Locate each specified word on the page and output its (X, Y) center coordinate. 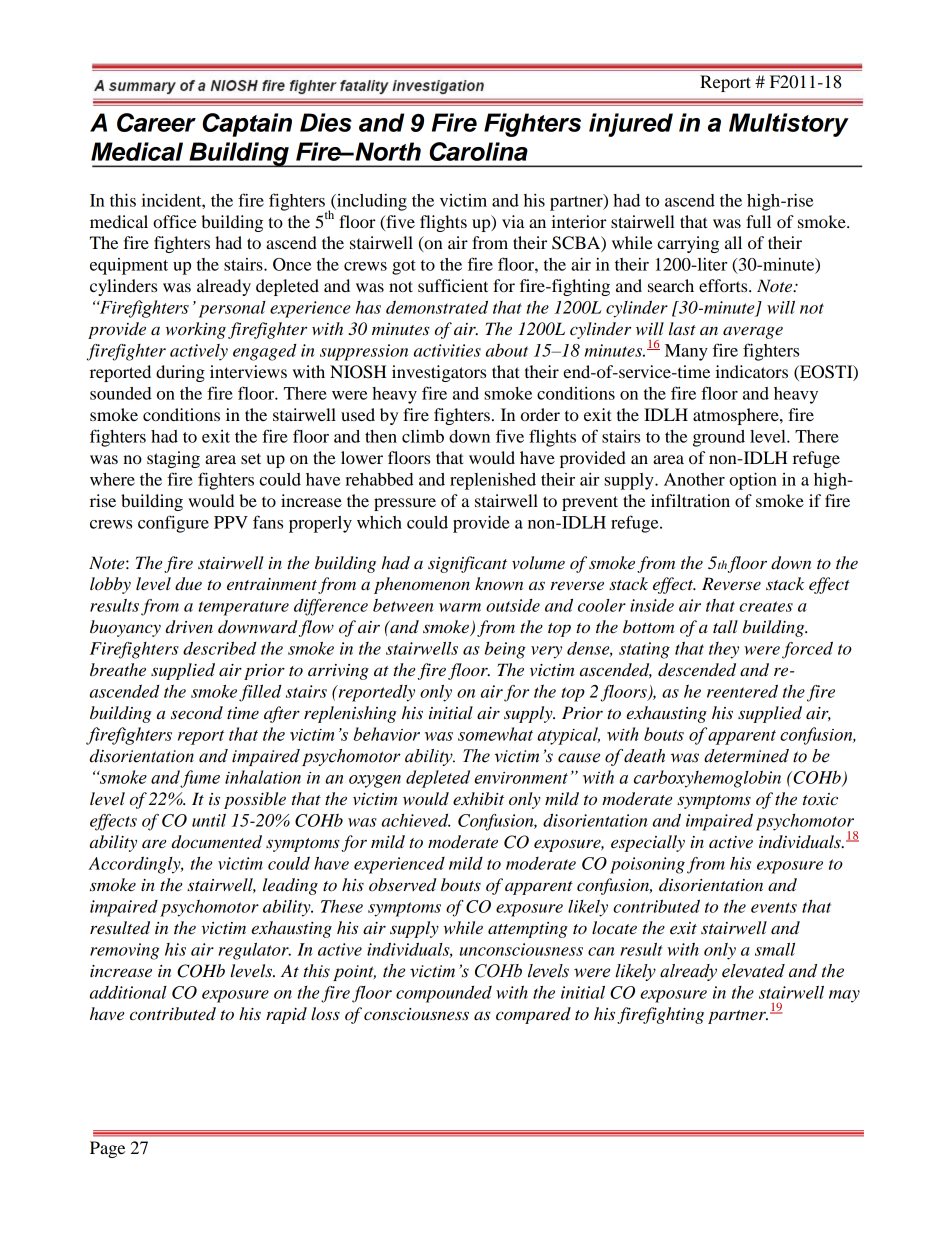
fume (200, 779)
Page (107, 1149)
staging (173, 459)
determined (746, 756)
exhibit (478, 798)
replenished (493, 481)
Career (156, 122)
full (758, 221)
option (753, 481)
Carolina (479, 151)
